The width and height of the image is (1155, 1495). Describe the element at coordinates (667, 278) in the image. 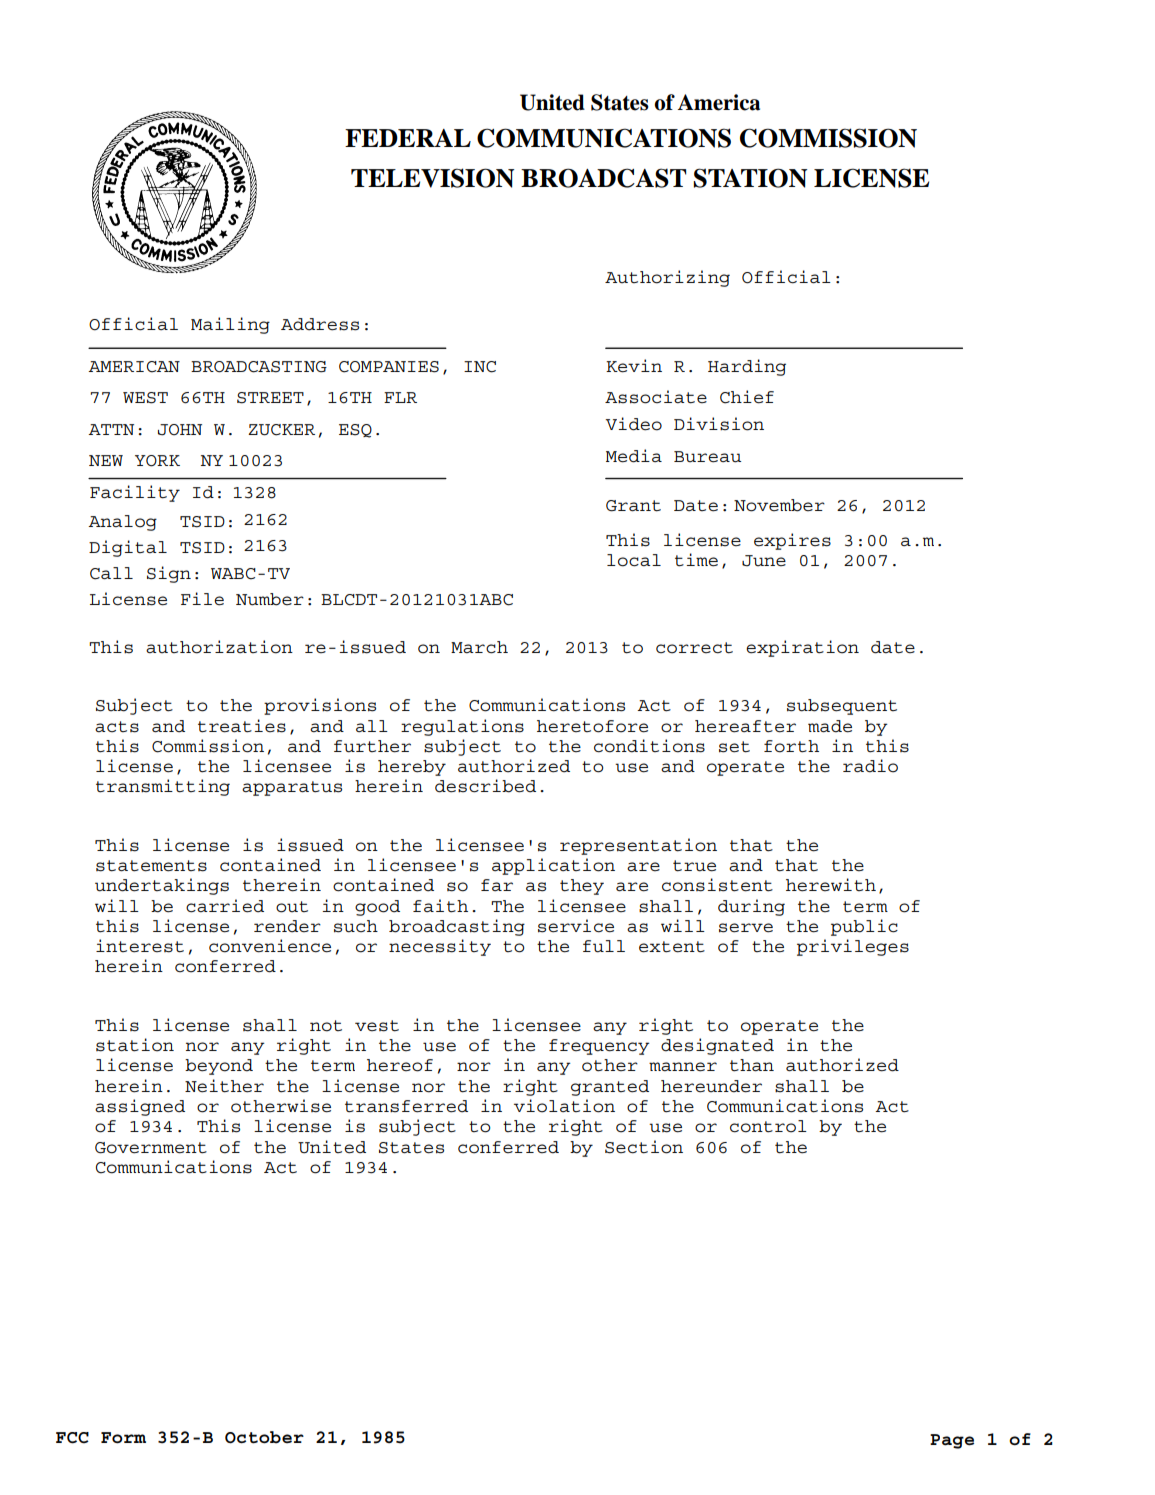

I see `Authorizing` at that location.
